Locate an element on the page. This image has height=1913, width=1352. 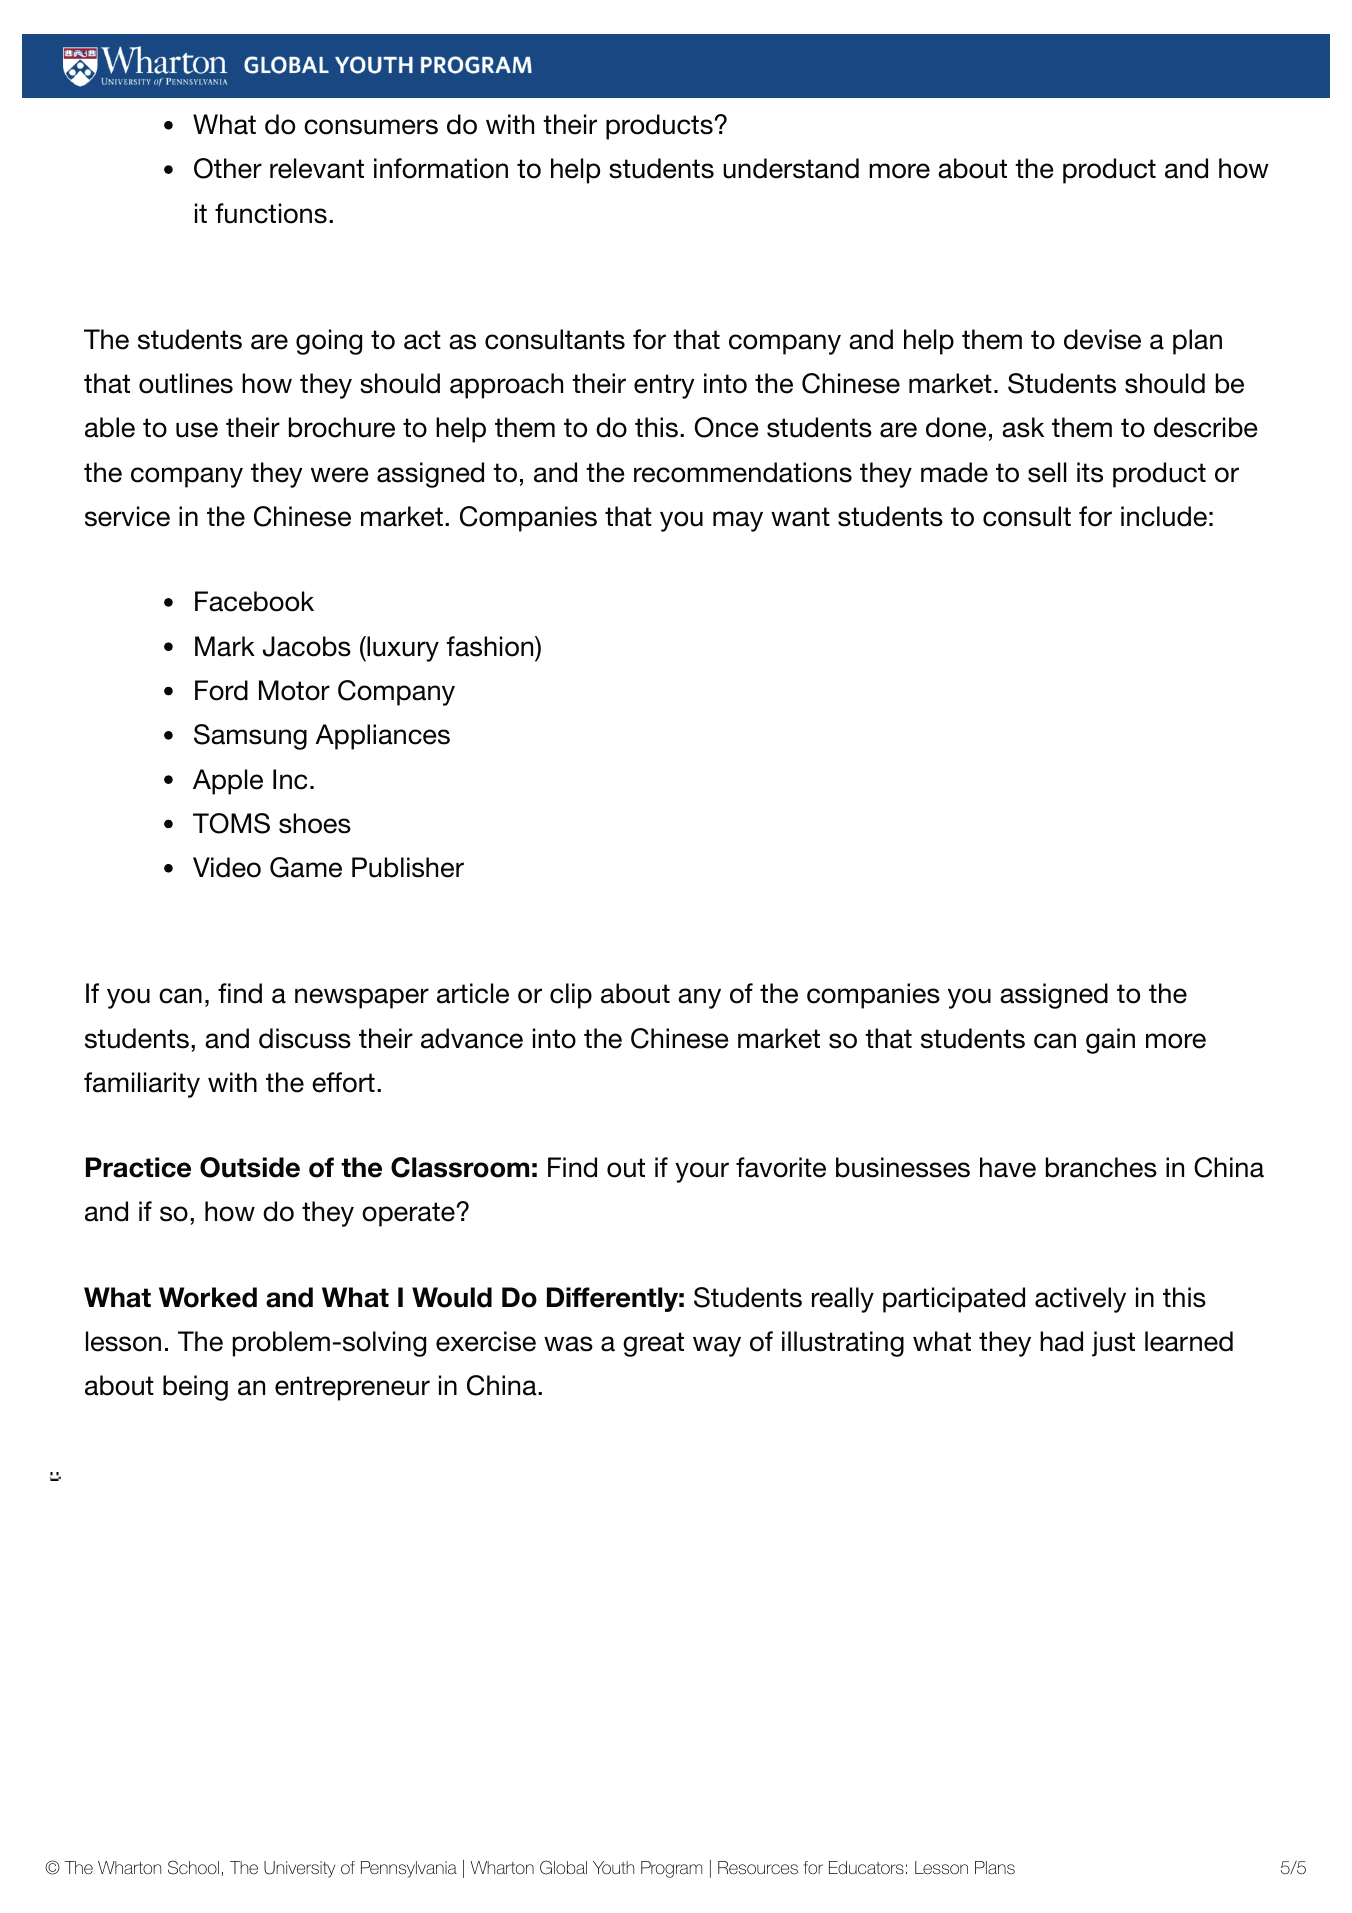
understand is located at coordinates (791, 168).
